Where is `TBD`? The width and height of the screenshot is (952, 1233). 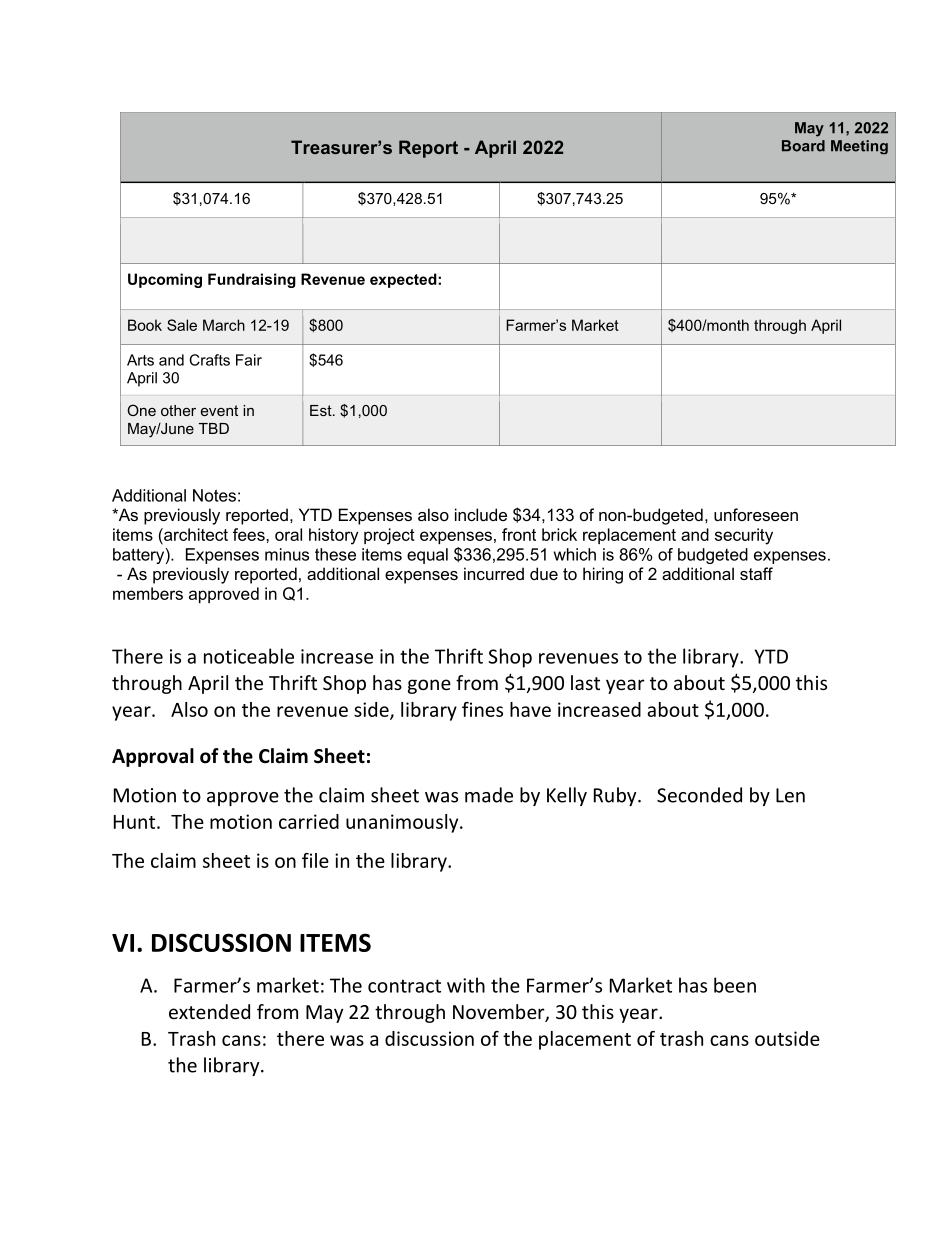 TBD is located at coordinates (214, 428).
